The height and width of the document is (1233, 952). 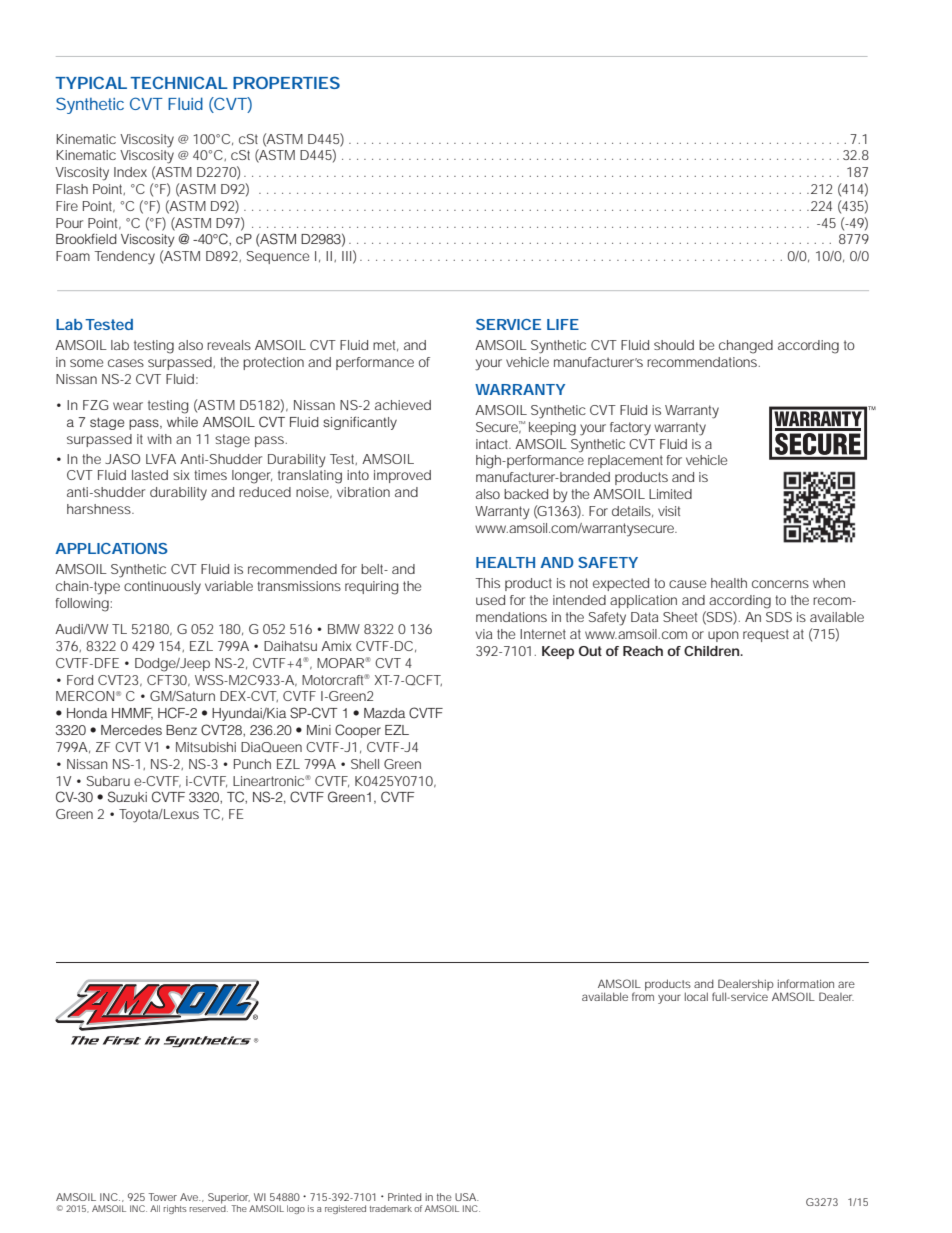 I want to click on continuously, so click(x=162, y=588).
